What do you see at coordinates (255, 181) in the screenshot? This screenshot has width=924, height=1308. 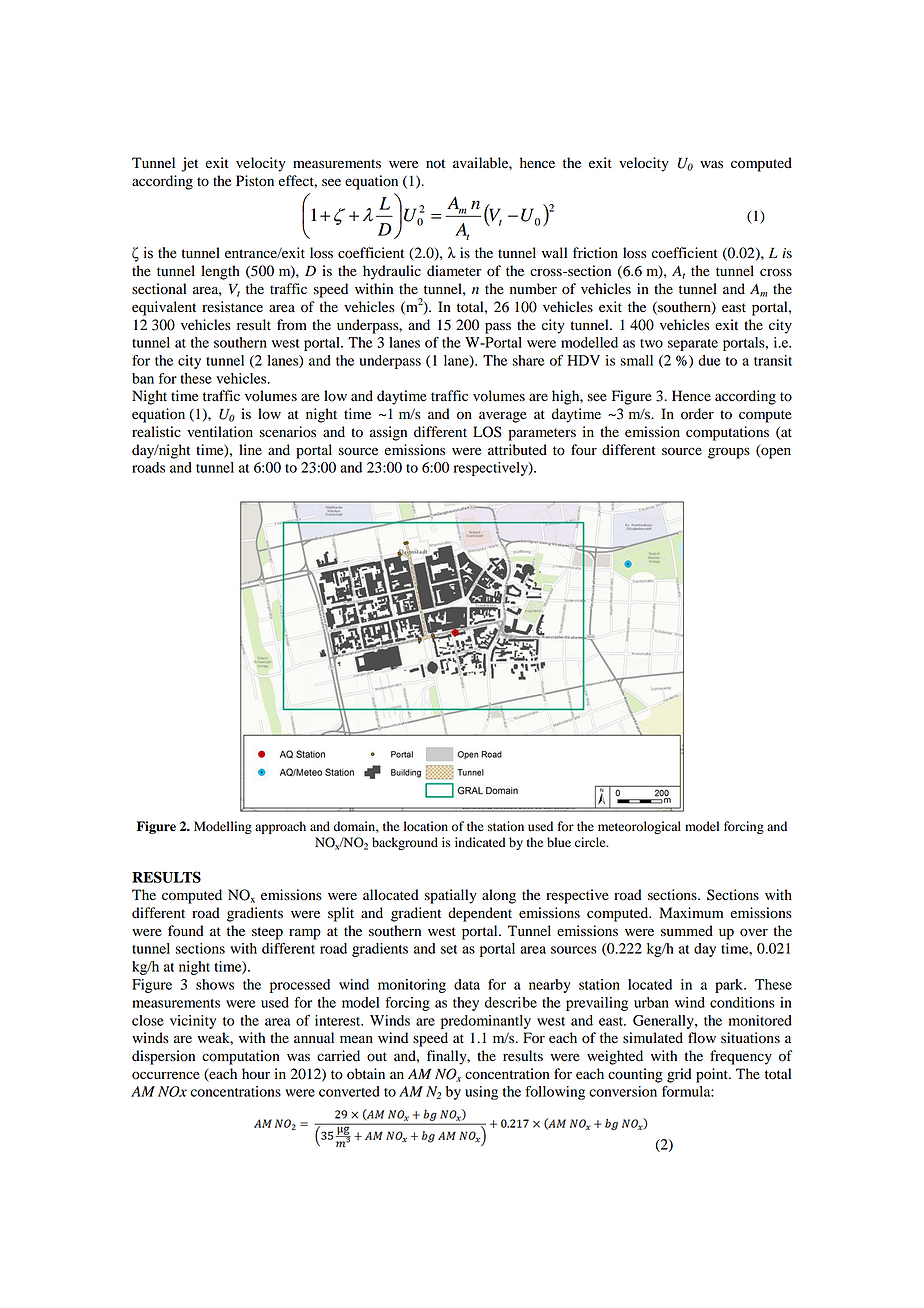 I see `Piston` at bounding box center [255, 181].
